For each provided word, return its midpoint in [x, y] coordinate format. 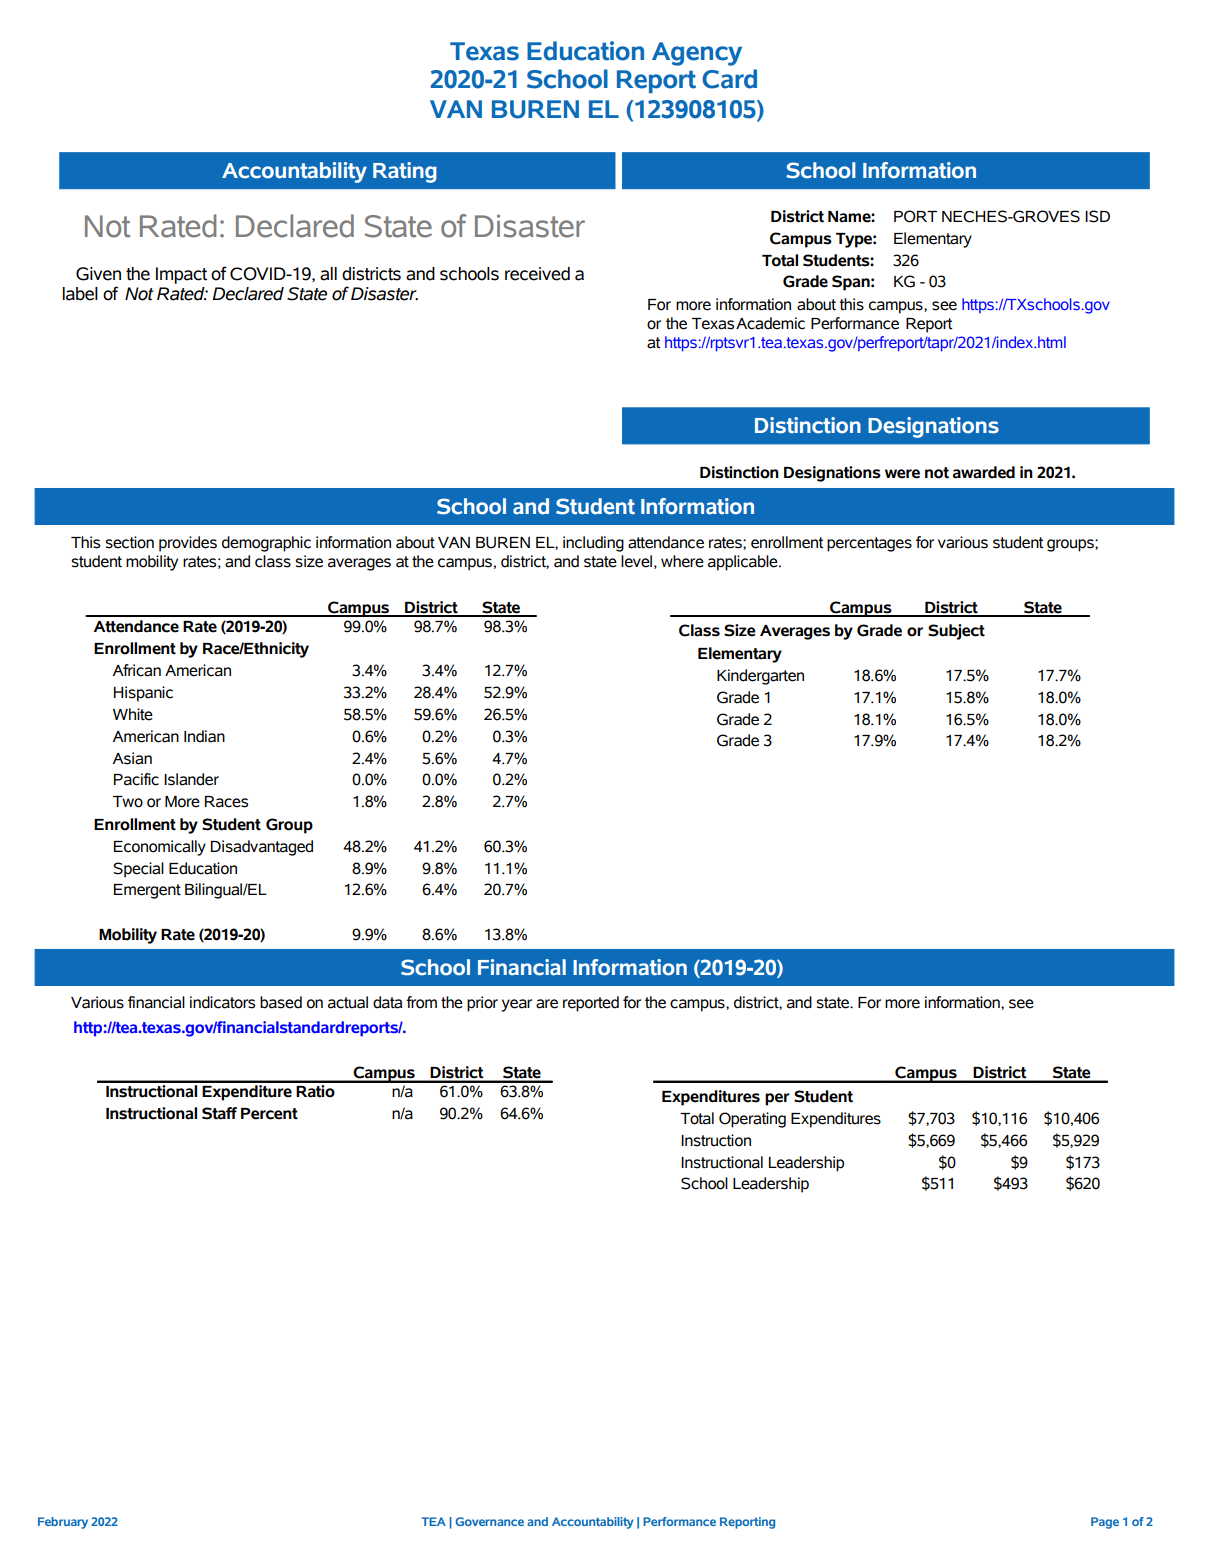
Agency [697, 54]
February [63, 1523]
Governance [490, 1521]
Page [1105, 1523]
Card [729, 79]
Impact [181, 275]
